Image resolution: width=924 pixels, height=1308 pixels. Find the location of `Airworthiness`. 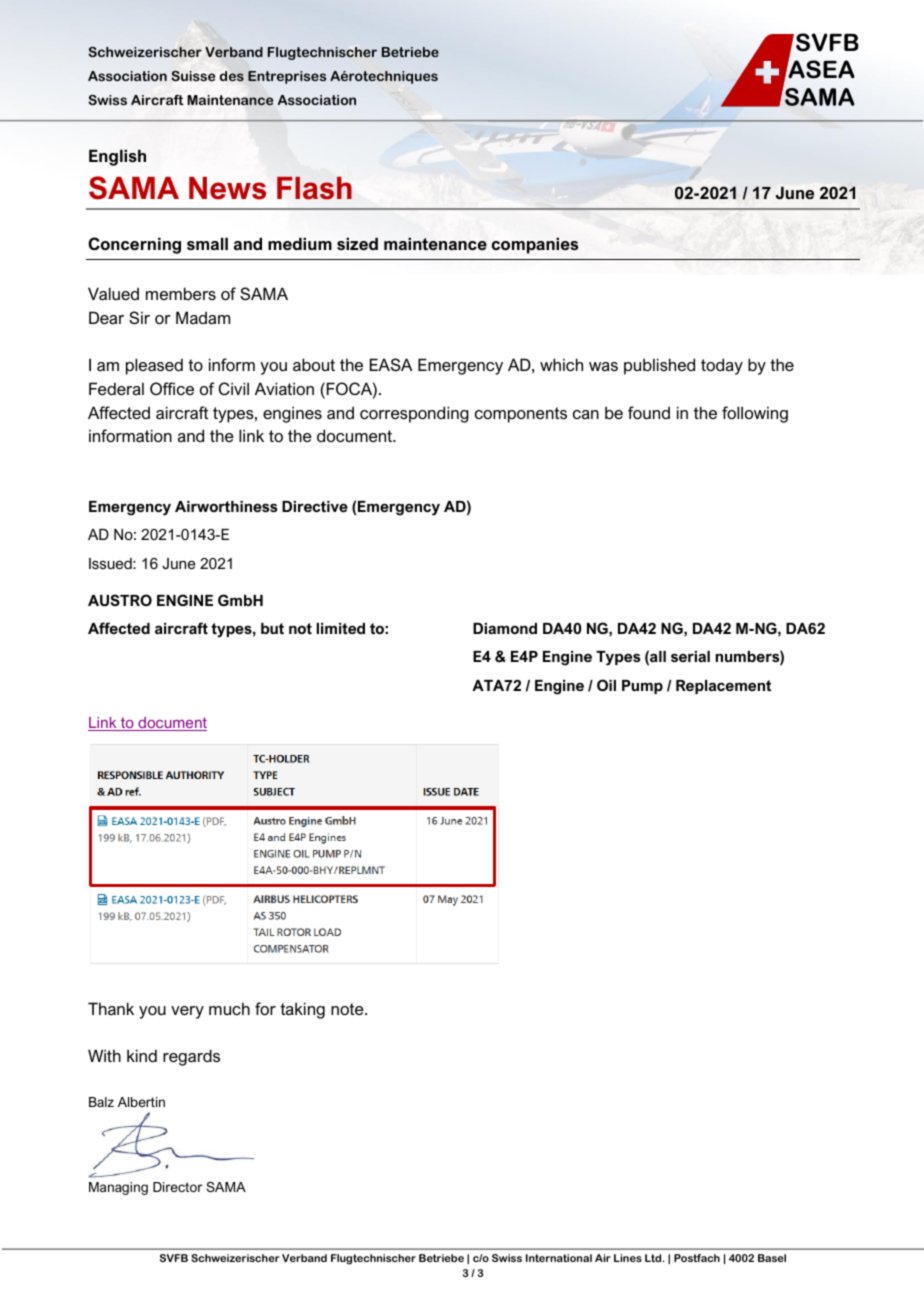

Airworthiness is located at coordinates (226, 506).
